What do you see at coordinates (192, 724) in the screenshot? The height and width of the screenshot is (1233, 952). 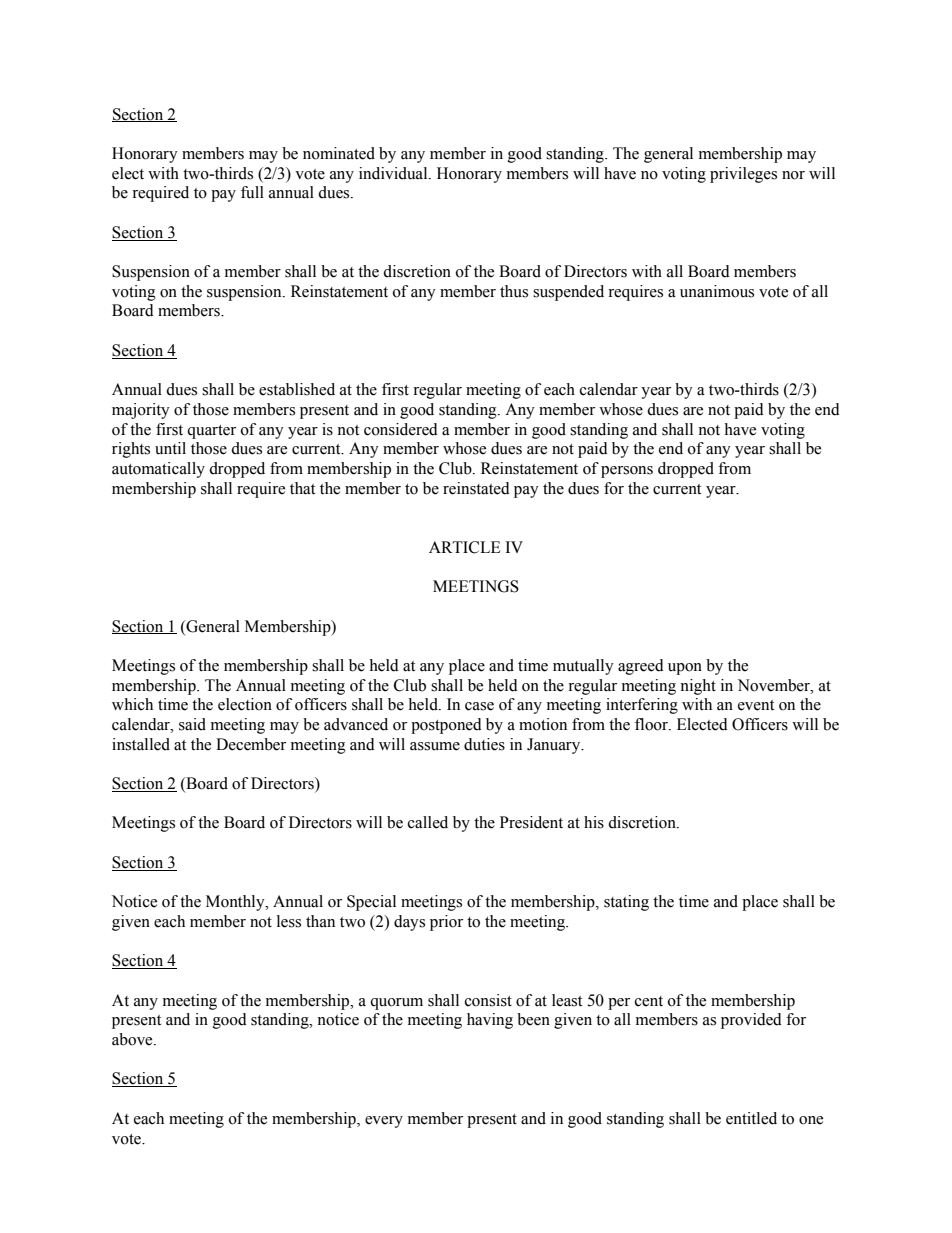 I see `said` at bounding box center [192, 724].
